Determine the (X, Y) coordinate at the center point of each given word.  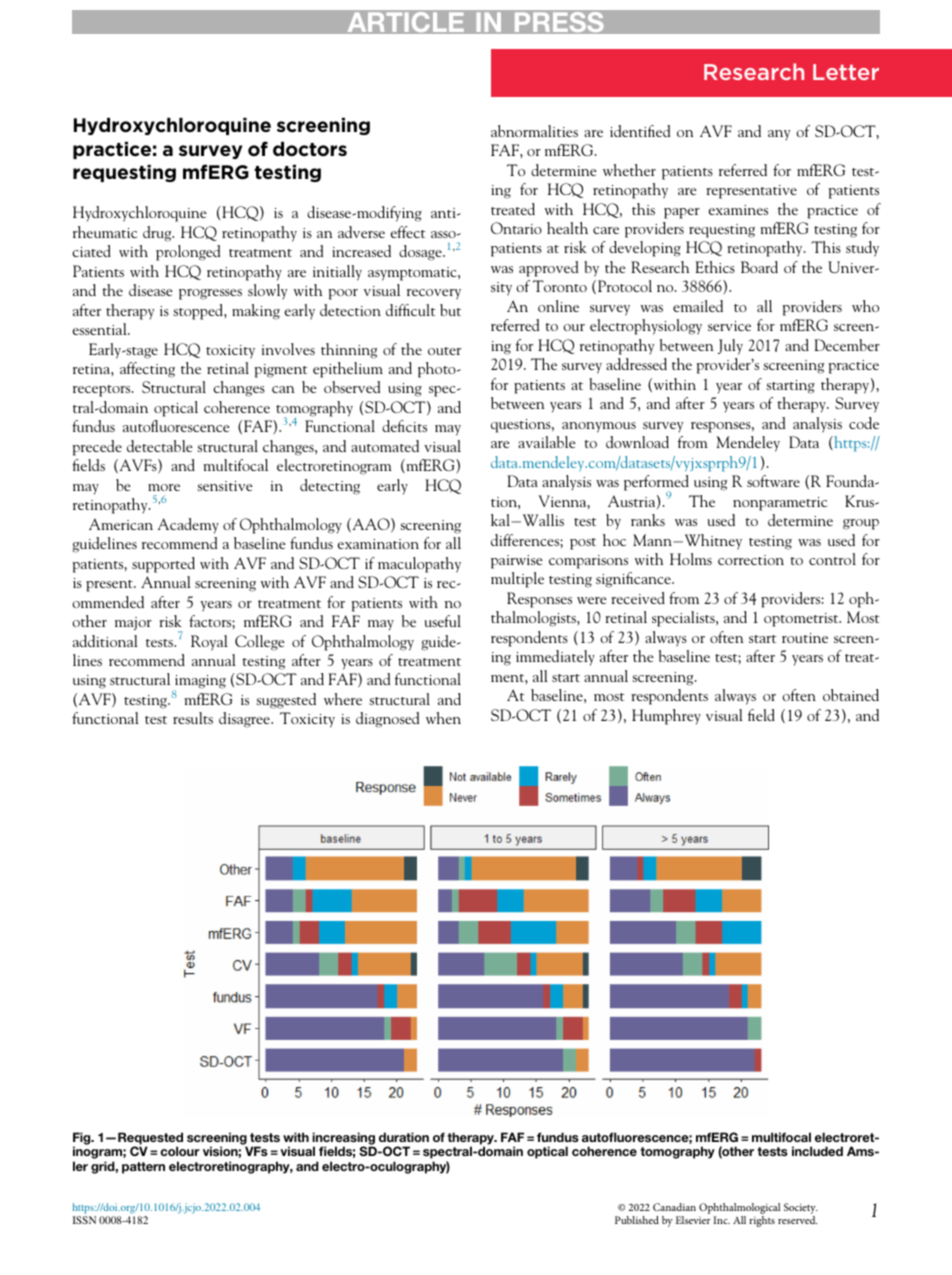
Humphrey (666, 717)
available (547, 442)
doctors (310, 149)
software (773, 481)
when (443, 718)
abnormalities (534, 131)
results (193, 718)
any (779, 135)
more (164, 487)
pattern (143, 1168)
